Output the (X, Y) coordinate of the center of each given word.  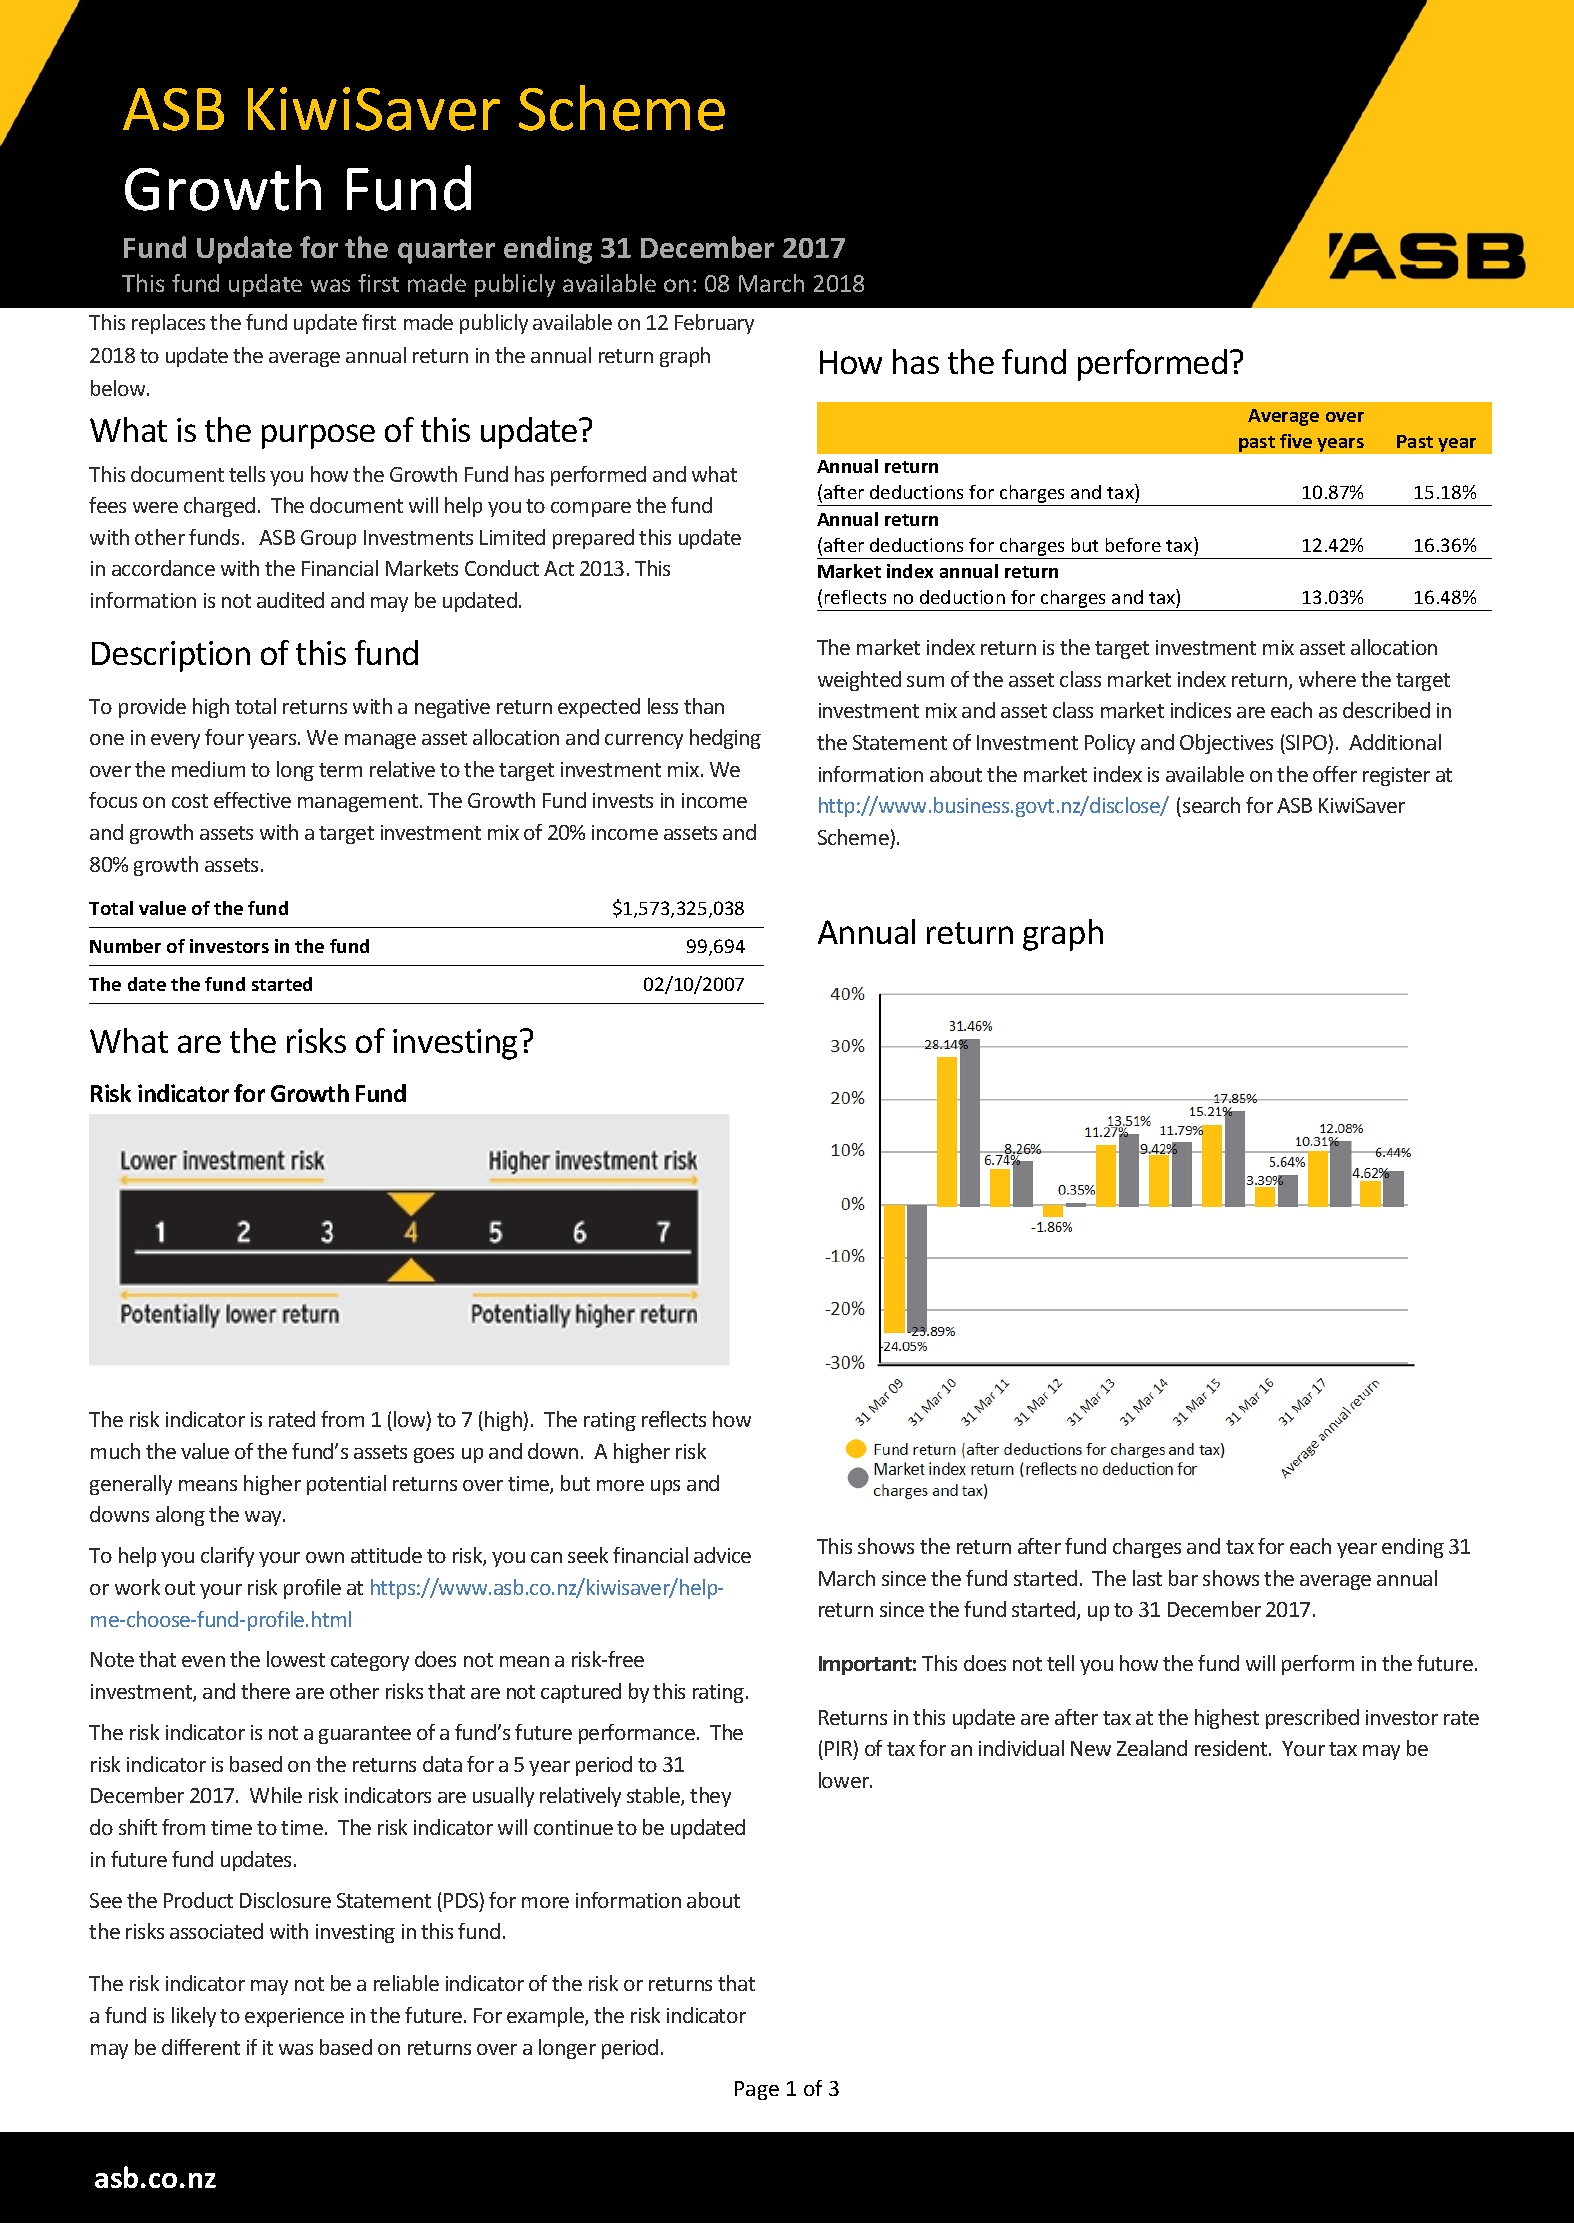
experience (294, 2017)
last (1147, 1578)
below (119, 388)
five (1296, 441)
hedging (725, 739)
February (714, 324)
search (1211, 805)
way (265, 1518)
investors (229, 946)
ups (665, 1487)
